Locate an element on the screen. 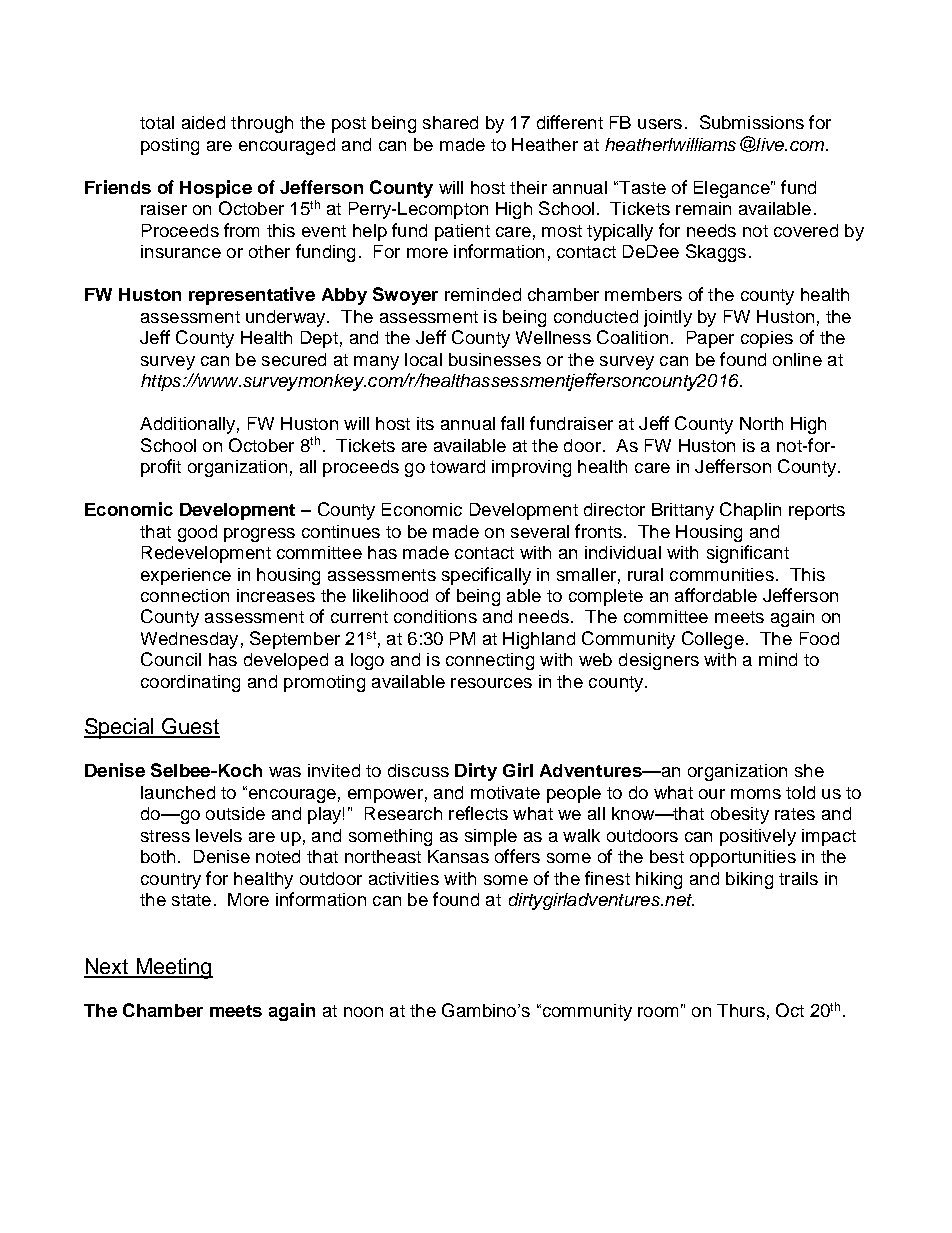 The width and height of the screenshot is (952, 1233). its is located at coordinates (425, 423).
